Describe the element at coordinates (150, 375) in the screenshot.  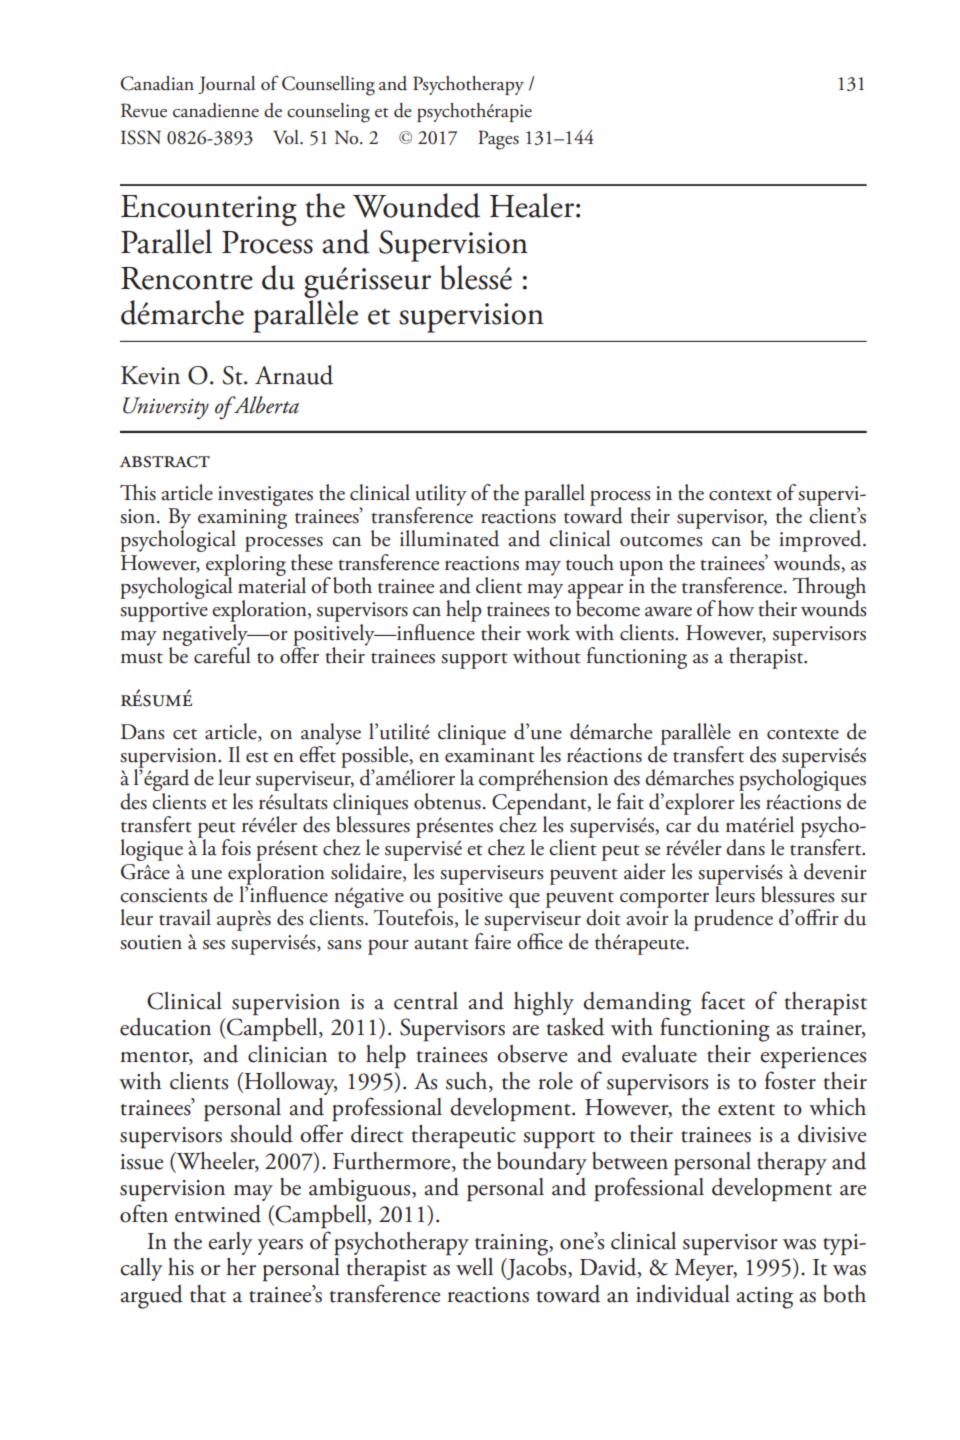
I see `Kevin` at that location.
